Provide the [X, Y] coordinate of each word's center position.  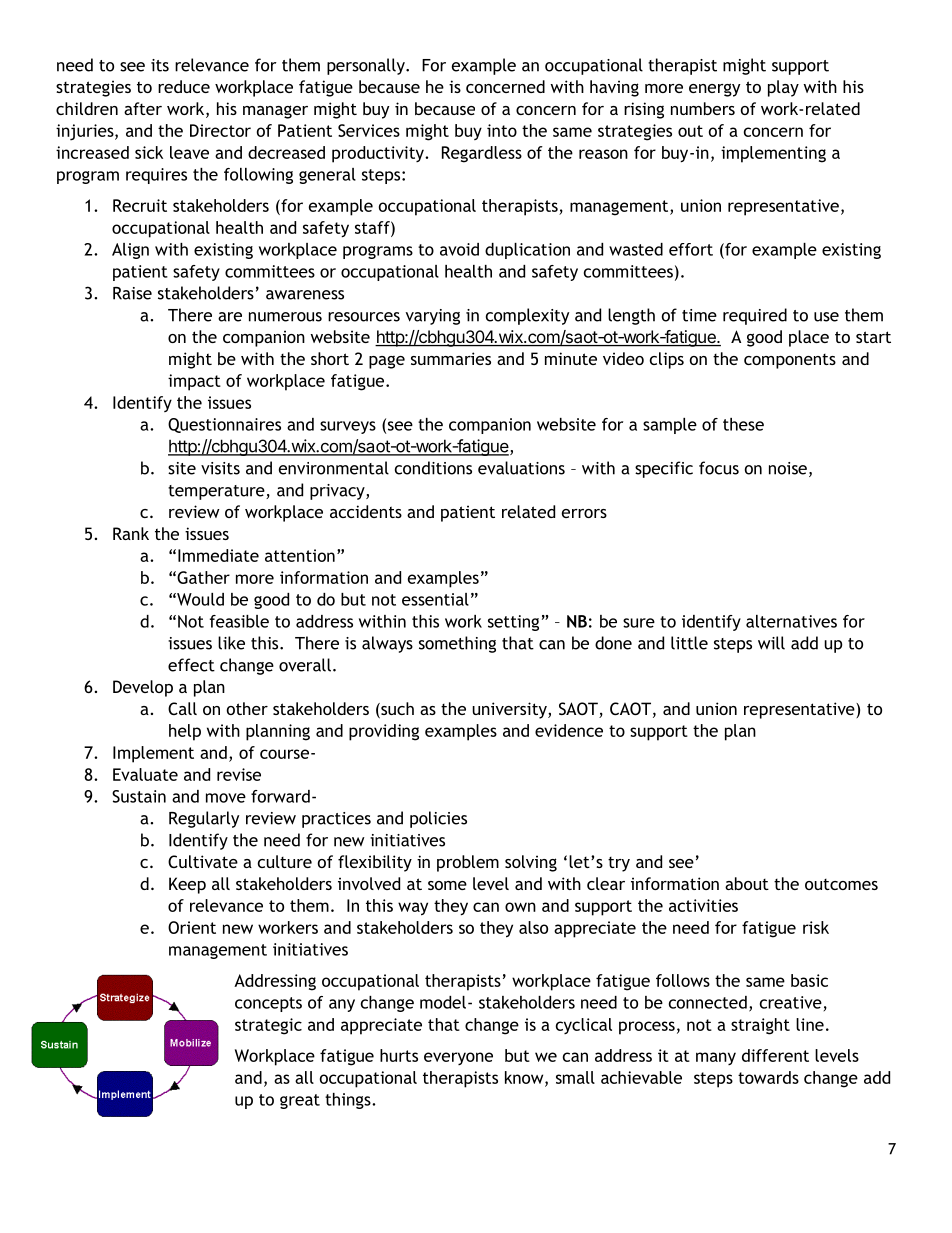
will [771, 643]
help [185, 732]
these [743, 424]
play [783, 88]
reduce [184, 86]
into [502, 130]
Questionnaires [224, 425]
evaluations [521, 468]
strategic [268, 1026]
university [510, 710]
